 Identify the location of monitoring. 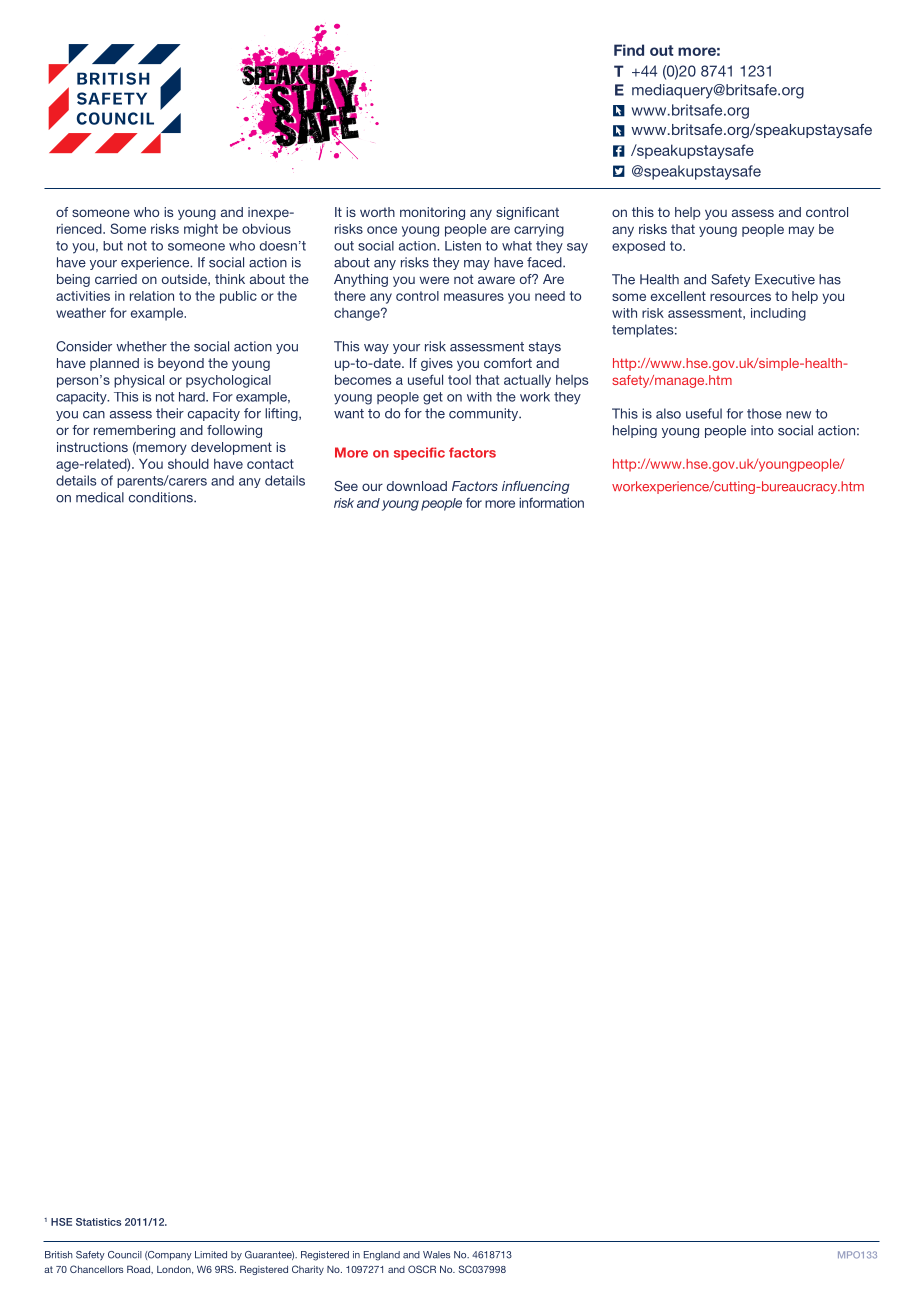
(432, 213).
